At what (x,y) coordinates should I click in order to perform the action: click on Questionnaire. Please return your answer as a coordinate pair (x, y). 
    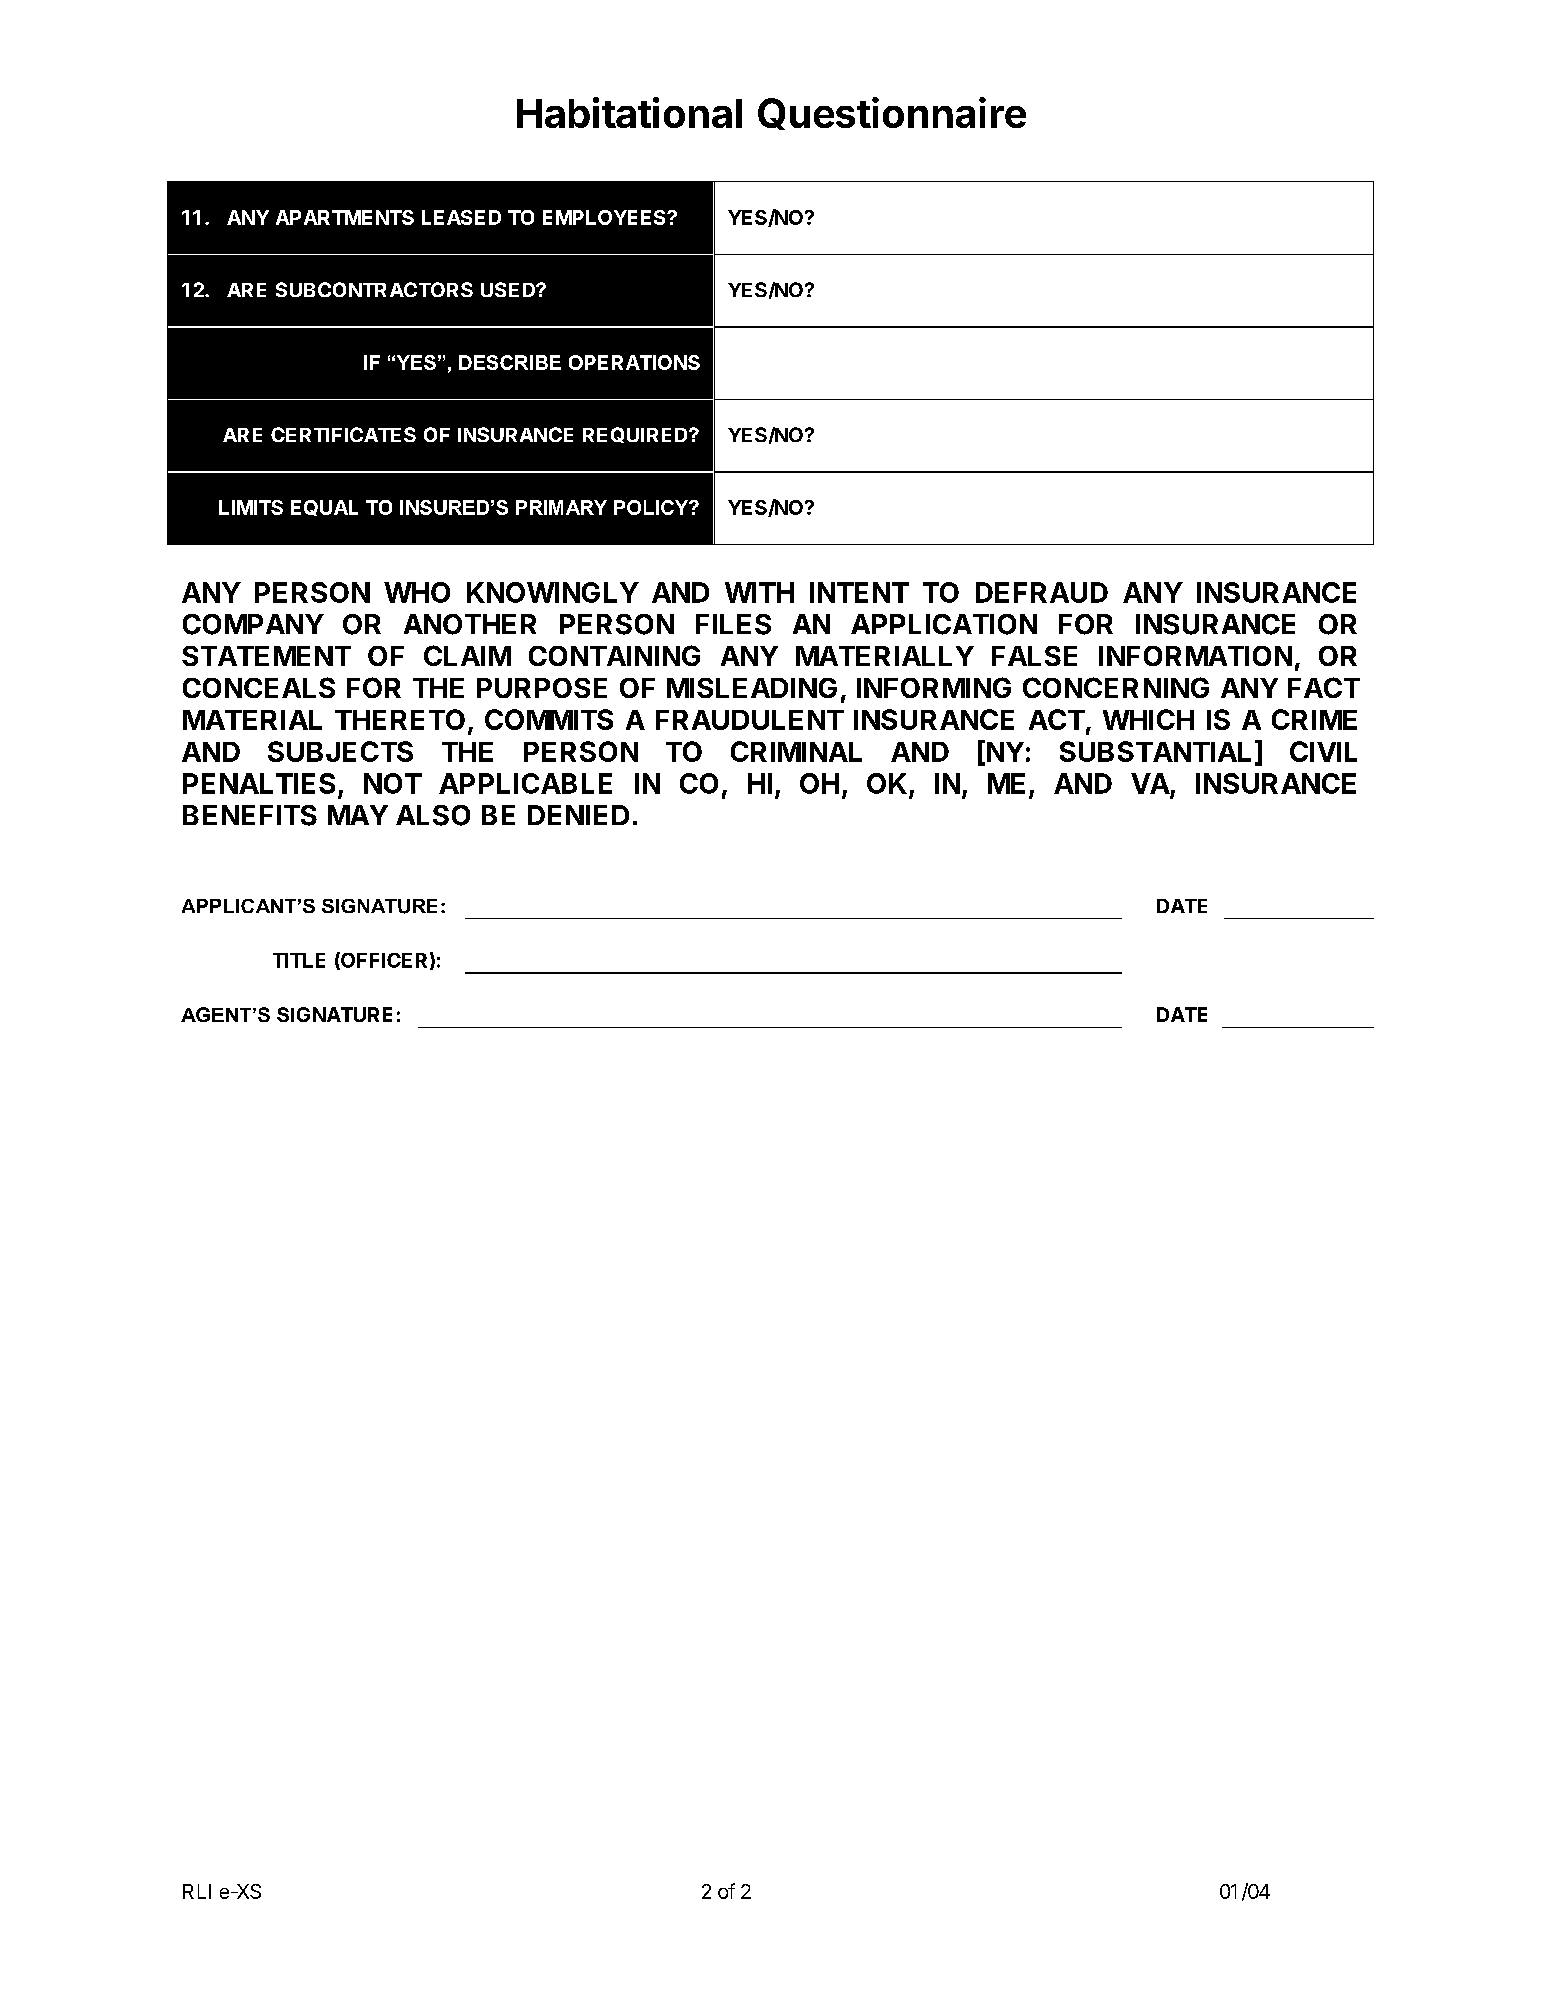
    Looking at the image, I should click on (892, 113).
